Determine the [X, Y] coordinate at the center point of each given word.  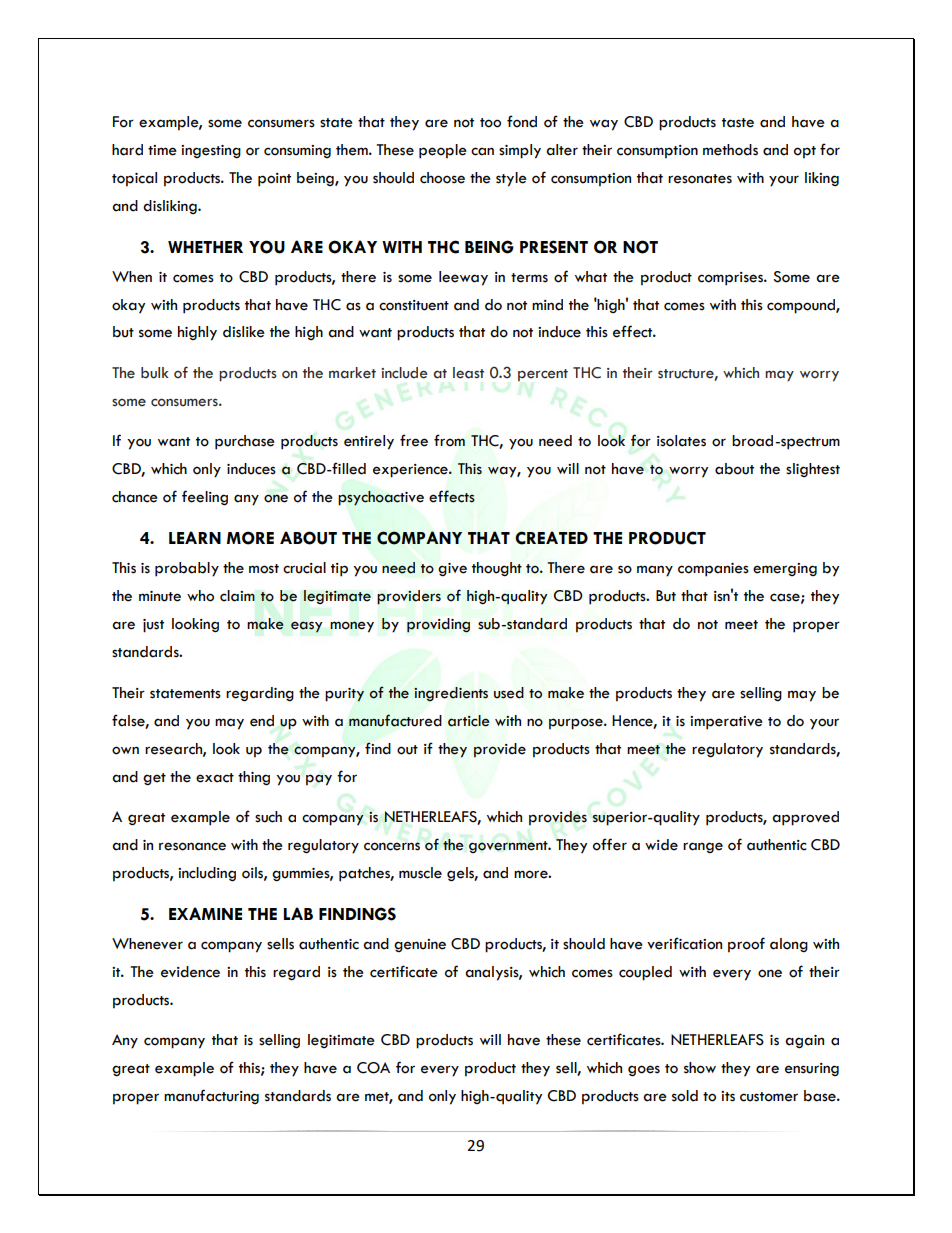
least [468, 373]
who [200, 596]
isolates [681, 441]
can [482, 151]
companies [713, 570]
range [703, 847]
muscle [420, 873]
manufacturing [211, 1096]
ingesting [211, 152]
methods [730, 150]
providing [438, 625]
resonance [192, 846]
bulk [154, 373]
